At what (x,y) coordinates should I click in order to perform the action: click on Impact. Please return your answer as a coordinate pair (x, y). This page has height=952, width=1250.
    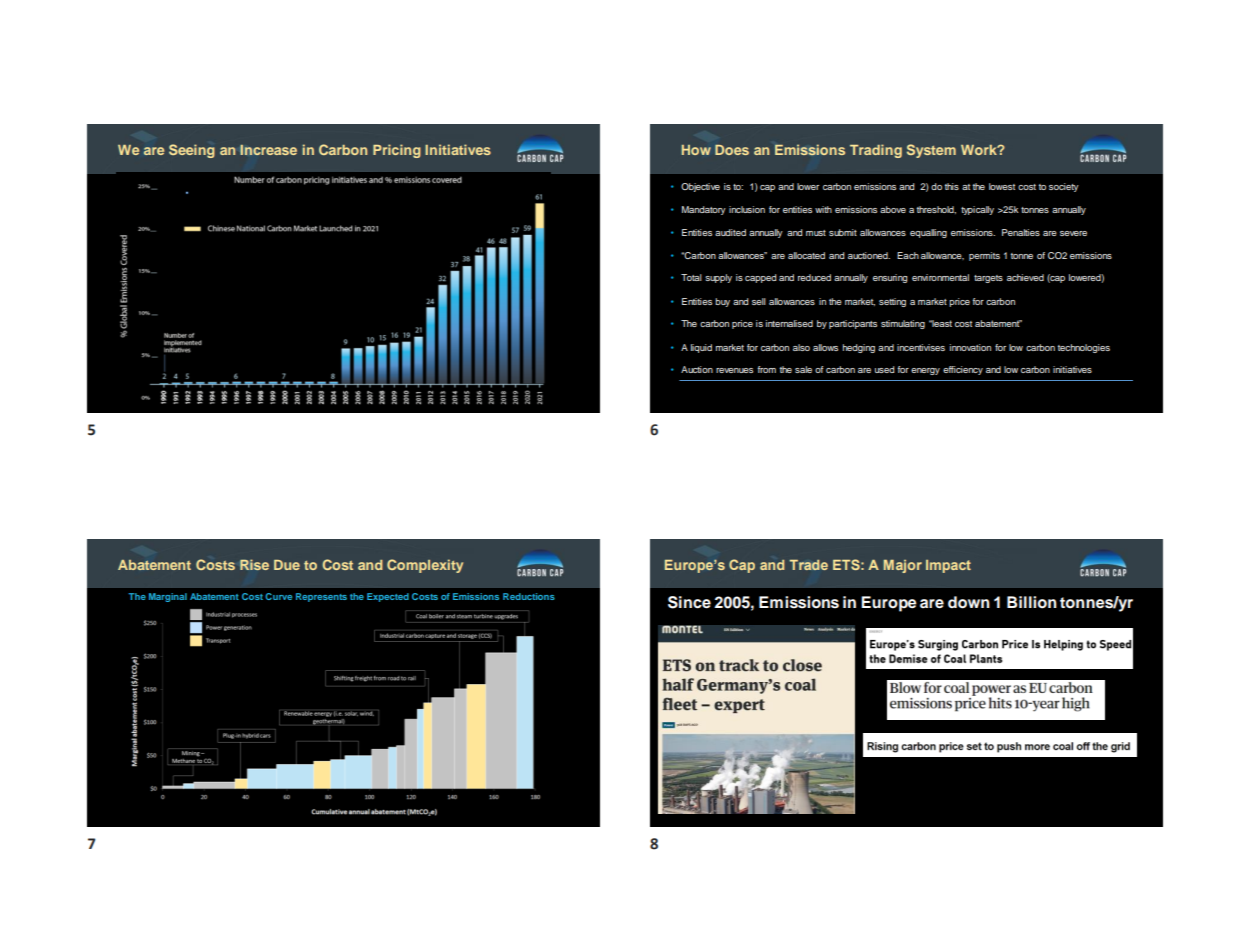
    Looking at the image, I should click on (948, 566).
